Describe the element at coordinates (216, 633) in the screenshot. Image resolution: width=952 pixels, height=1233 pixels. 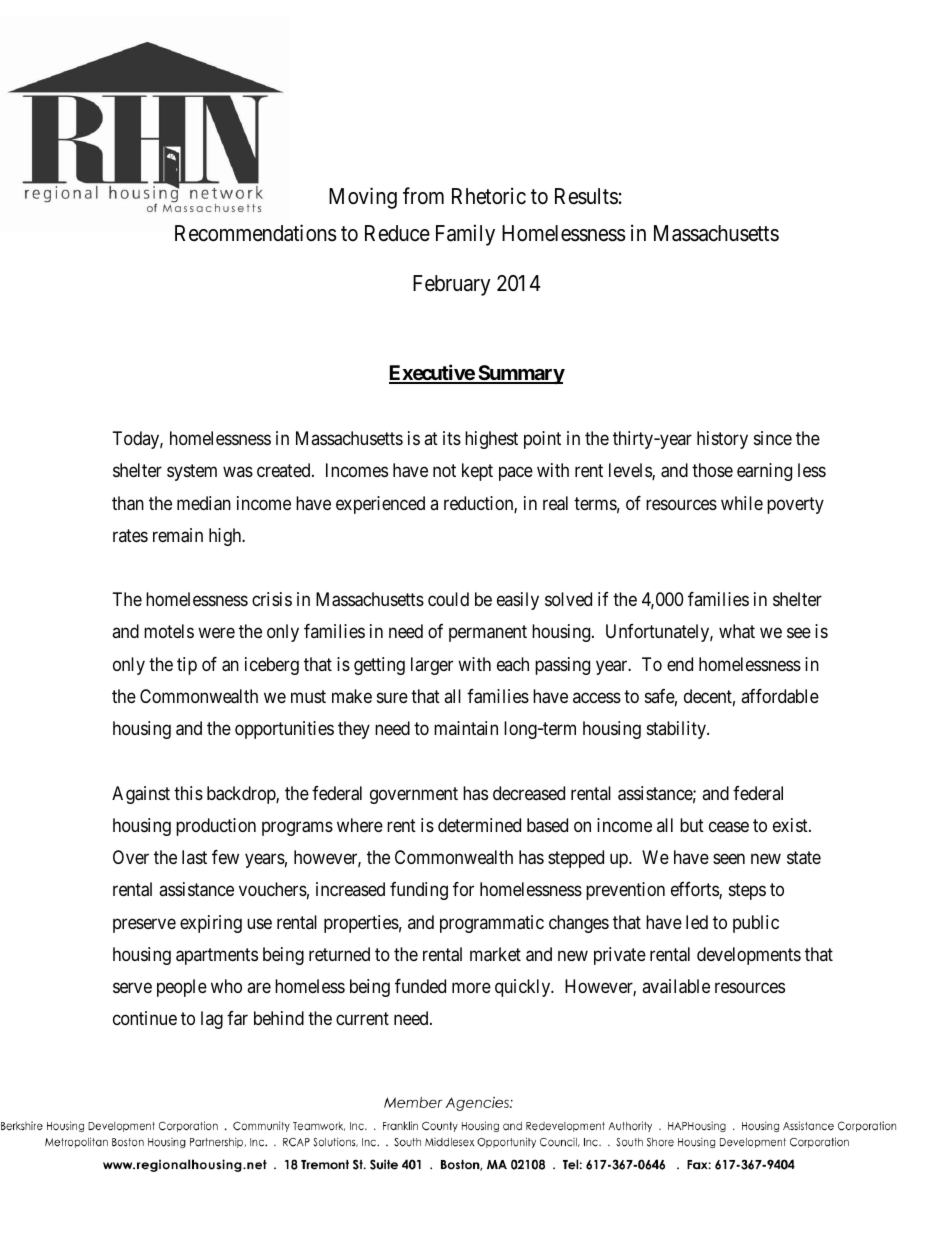
I see `were` at that location.
